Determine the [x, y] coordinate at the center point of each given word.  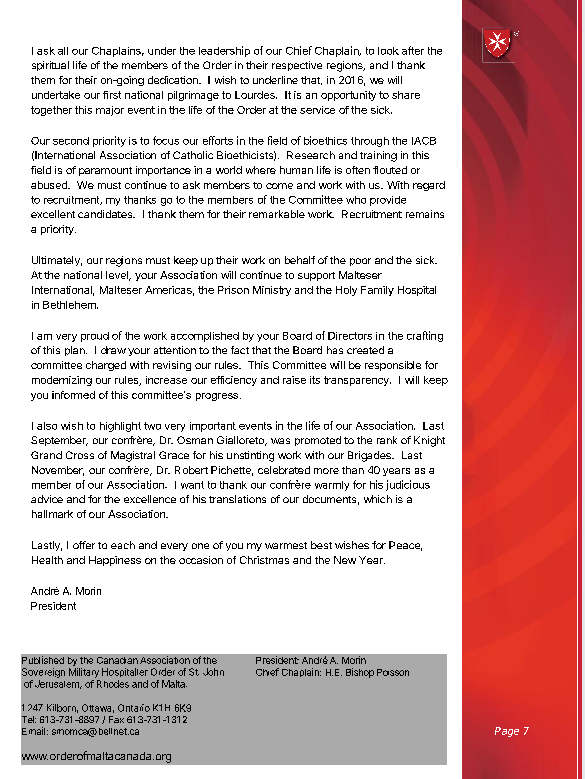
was [280, 441]
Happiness [115, 561]
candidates [106, 214]
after [413, 50]
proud [95, 337]
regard [429, 186]
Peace [405, 546]
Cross [80, 455]
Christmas [264, 560]
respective [297, 66]
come [279, 186]
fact [240, 350]
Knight [429, 441]
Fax [116, 719]
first [112, 95]
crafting [425, 336]
